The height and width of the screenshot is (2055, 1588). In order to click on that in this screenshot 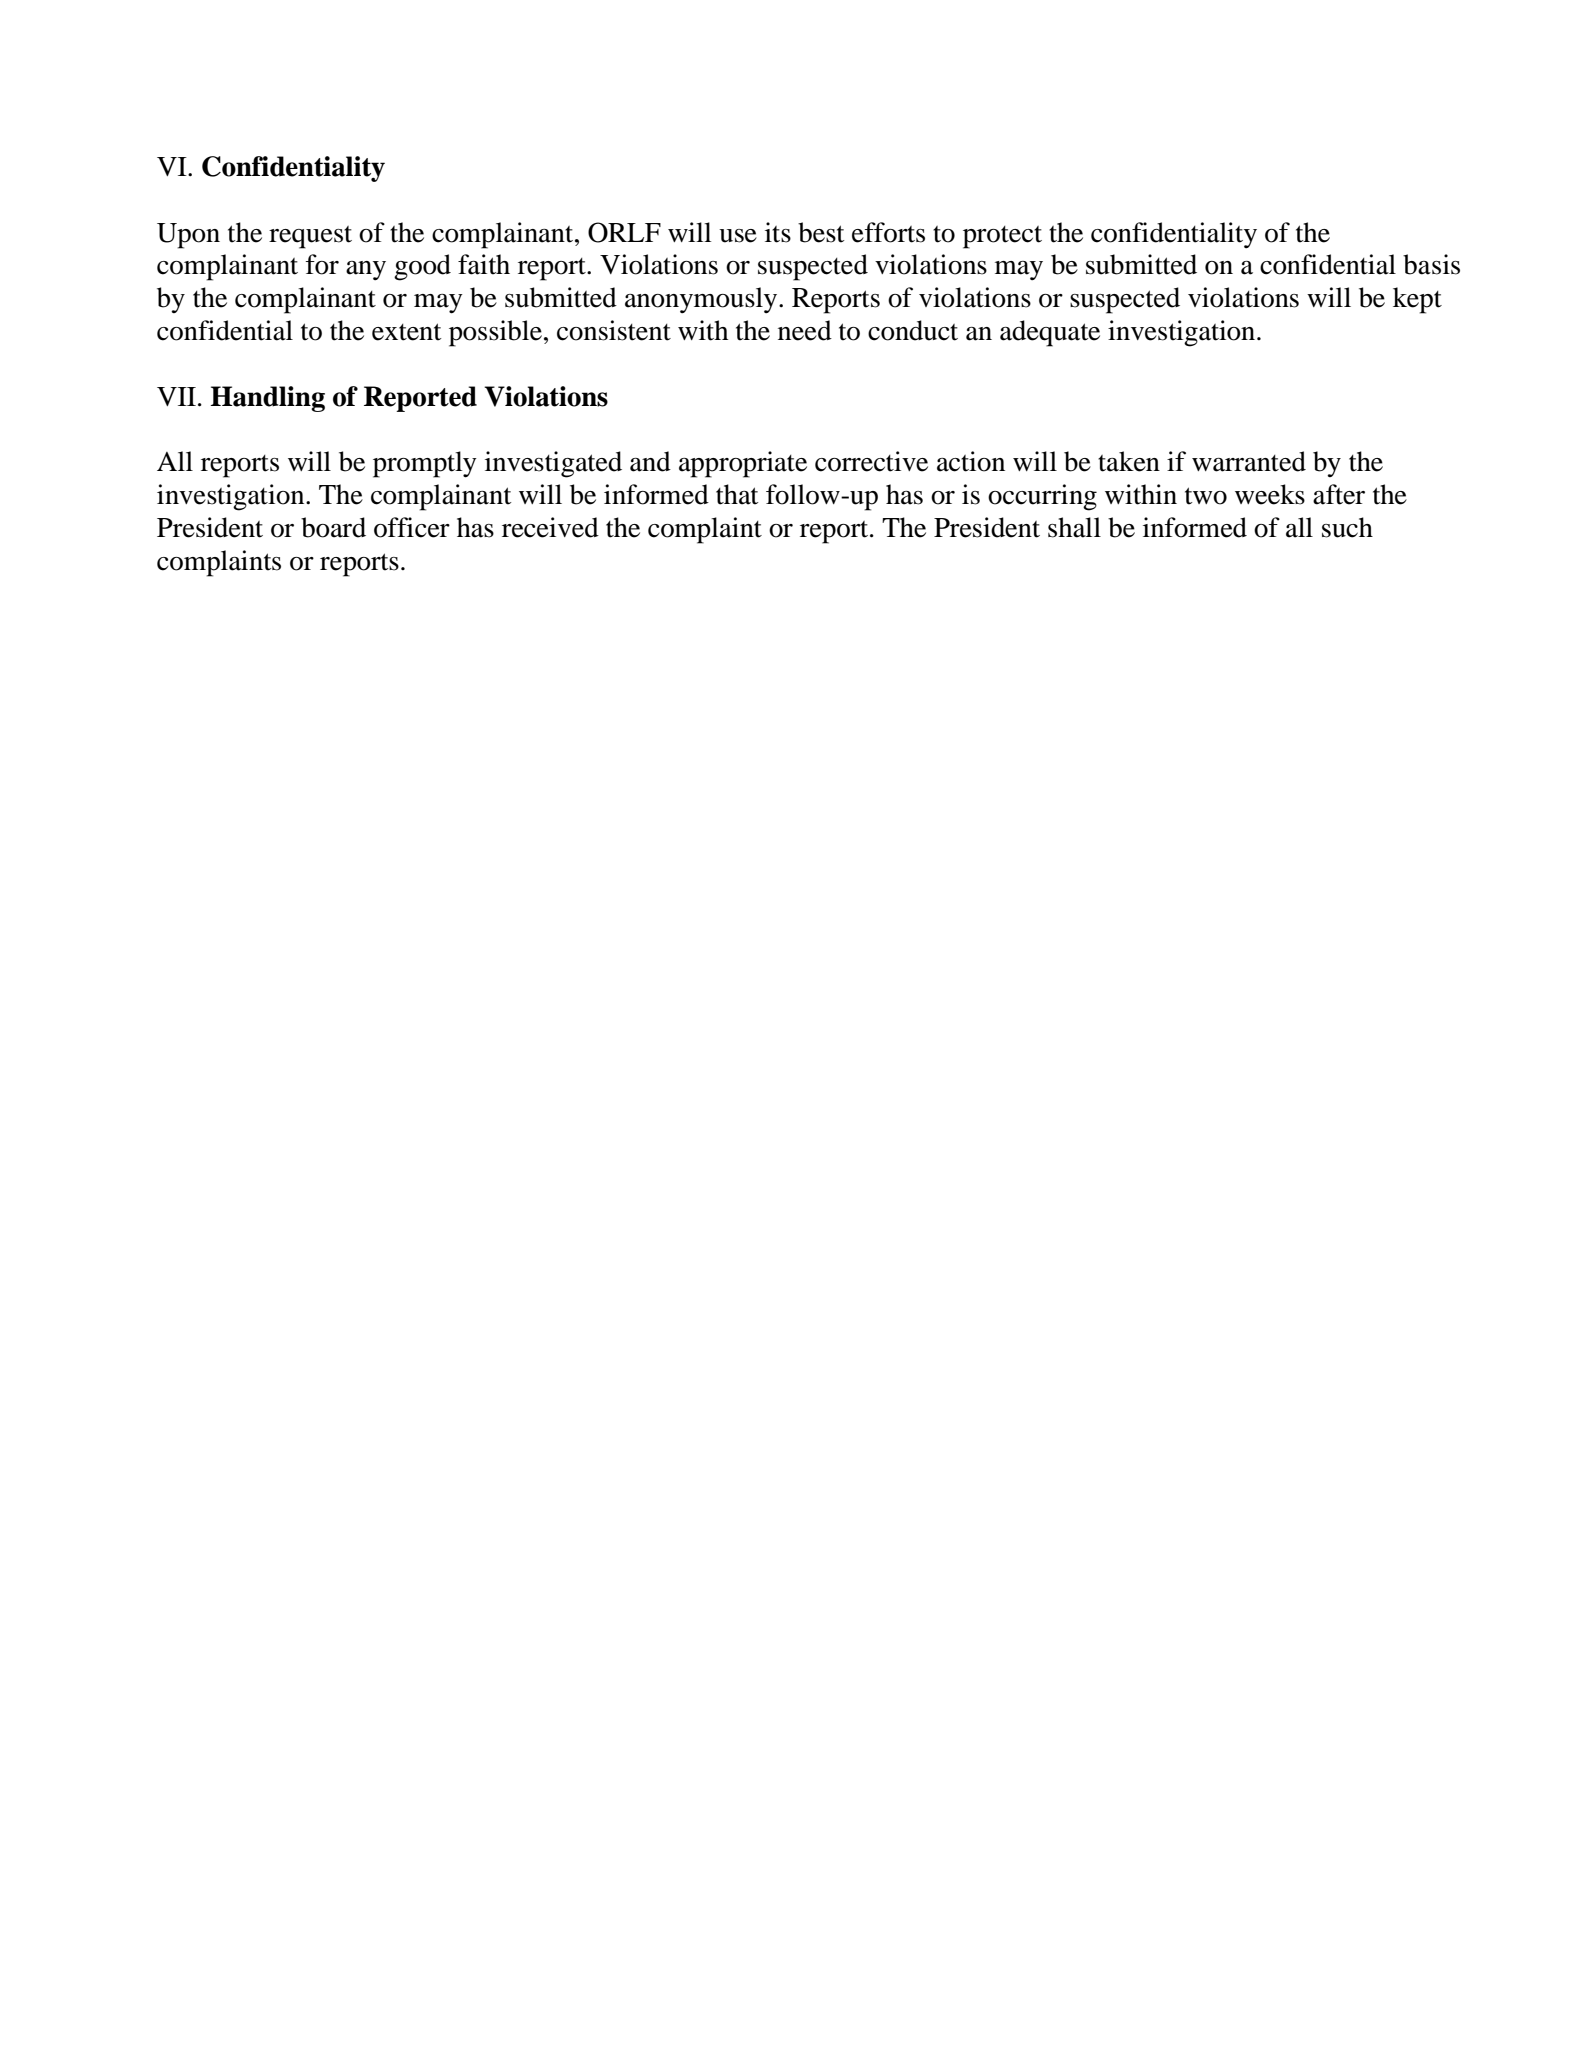, I will do `click(737, 494)`.
